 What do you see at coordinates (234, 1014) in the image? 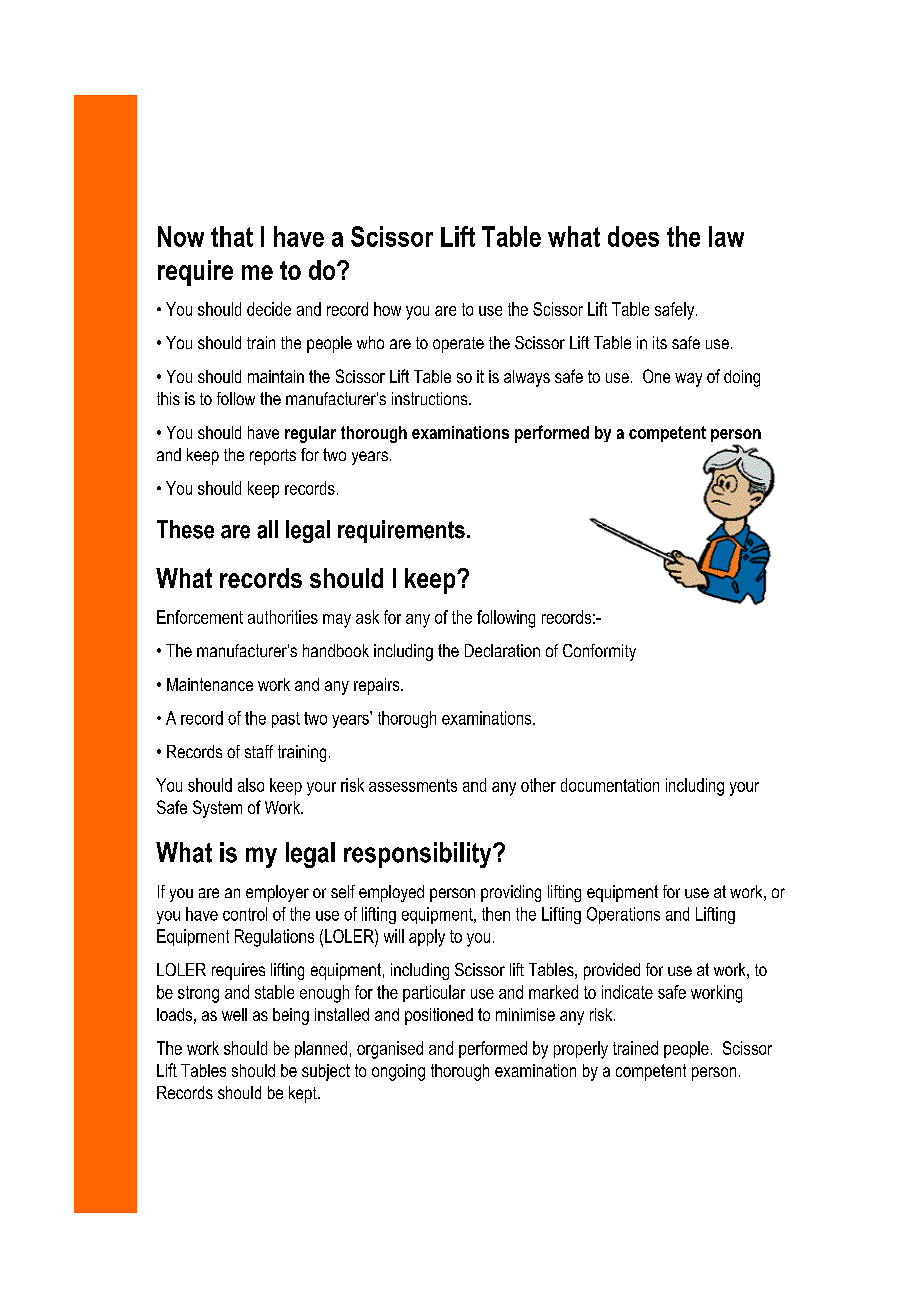
I see `well` at bounding box center [234, 1014].
